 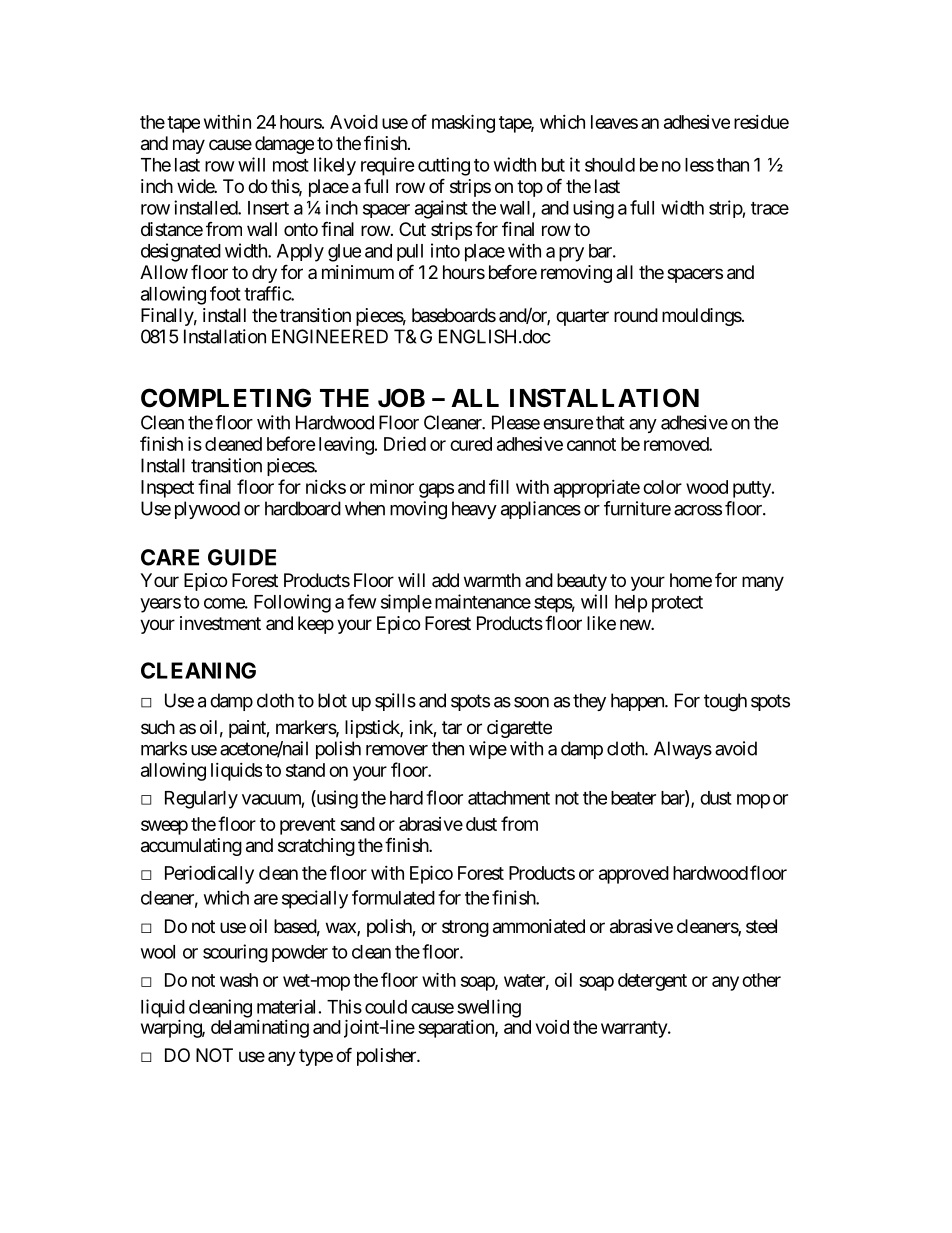 I want to click on heavy, so click(x=474, y=510).
